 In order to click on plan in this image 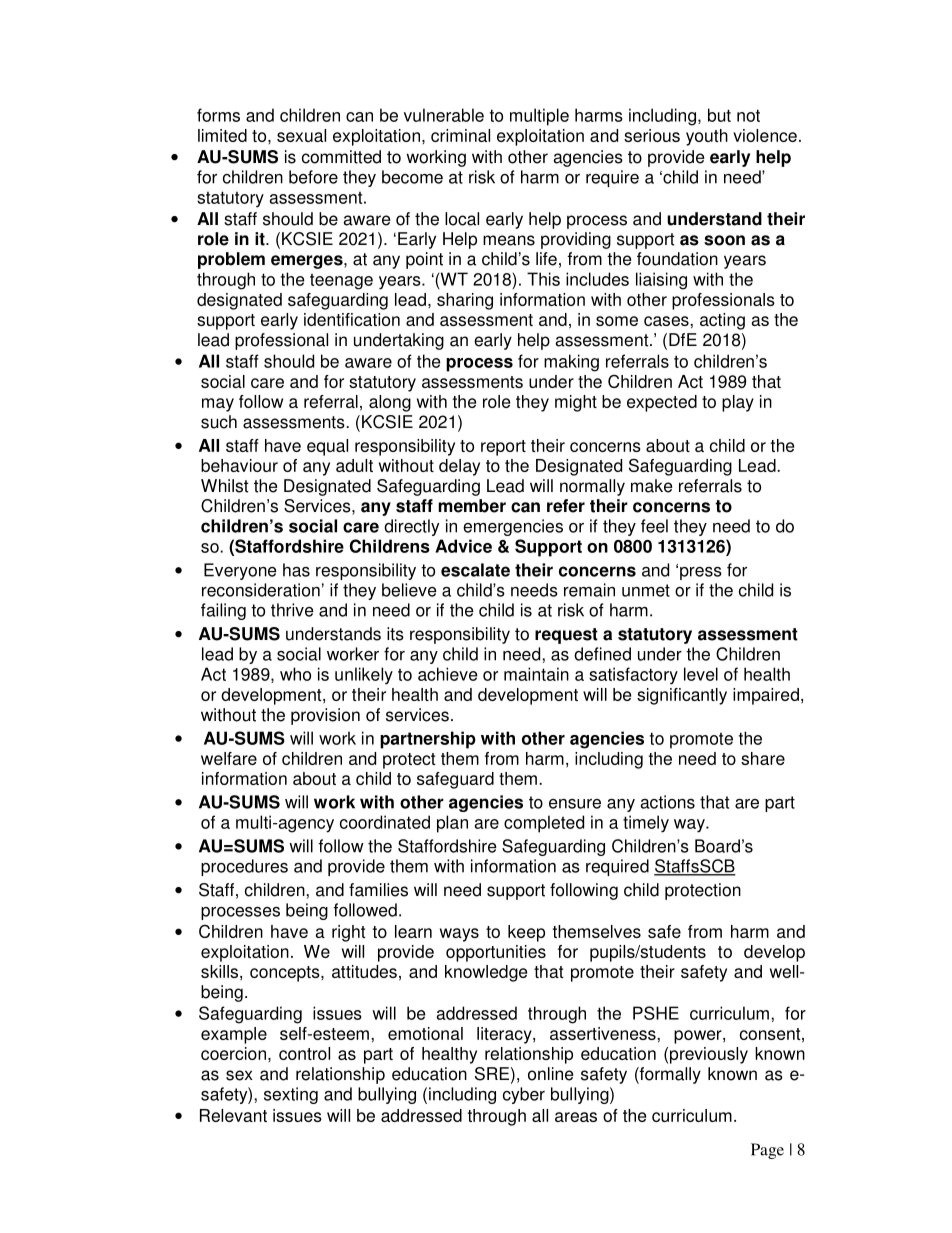, I will do `click(452, 824)`.
